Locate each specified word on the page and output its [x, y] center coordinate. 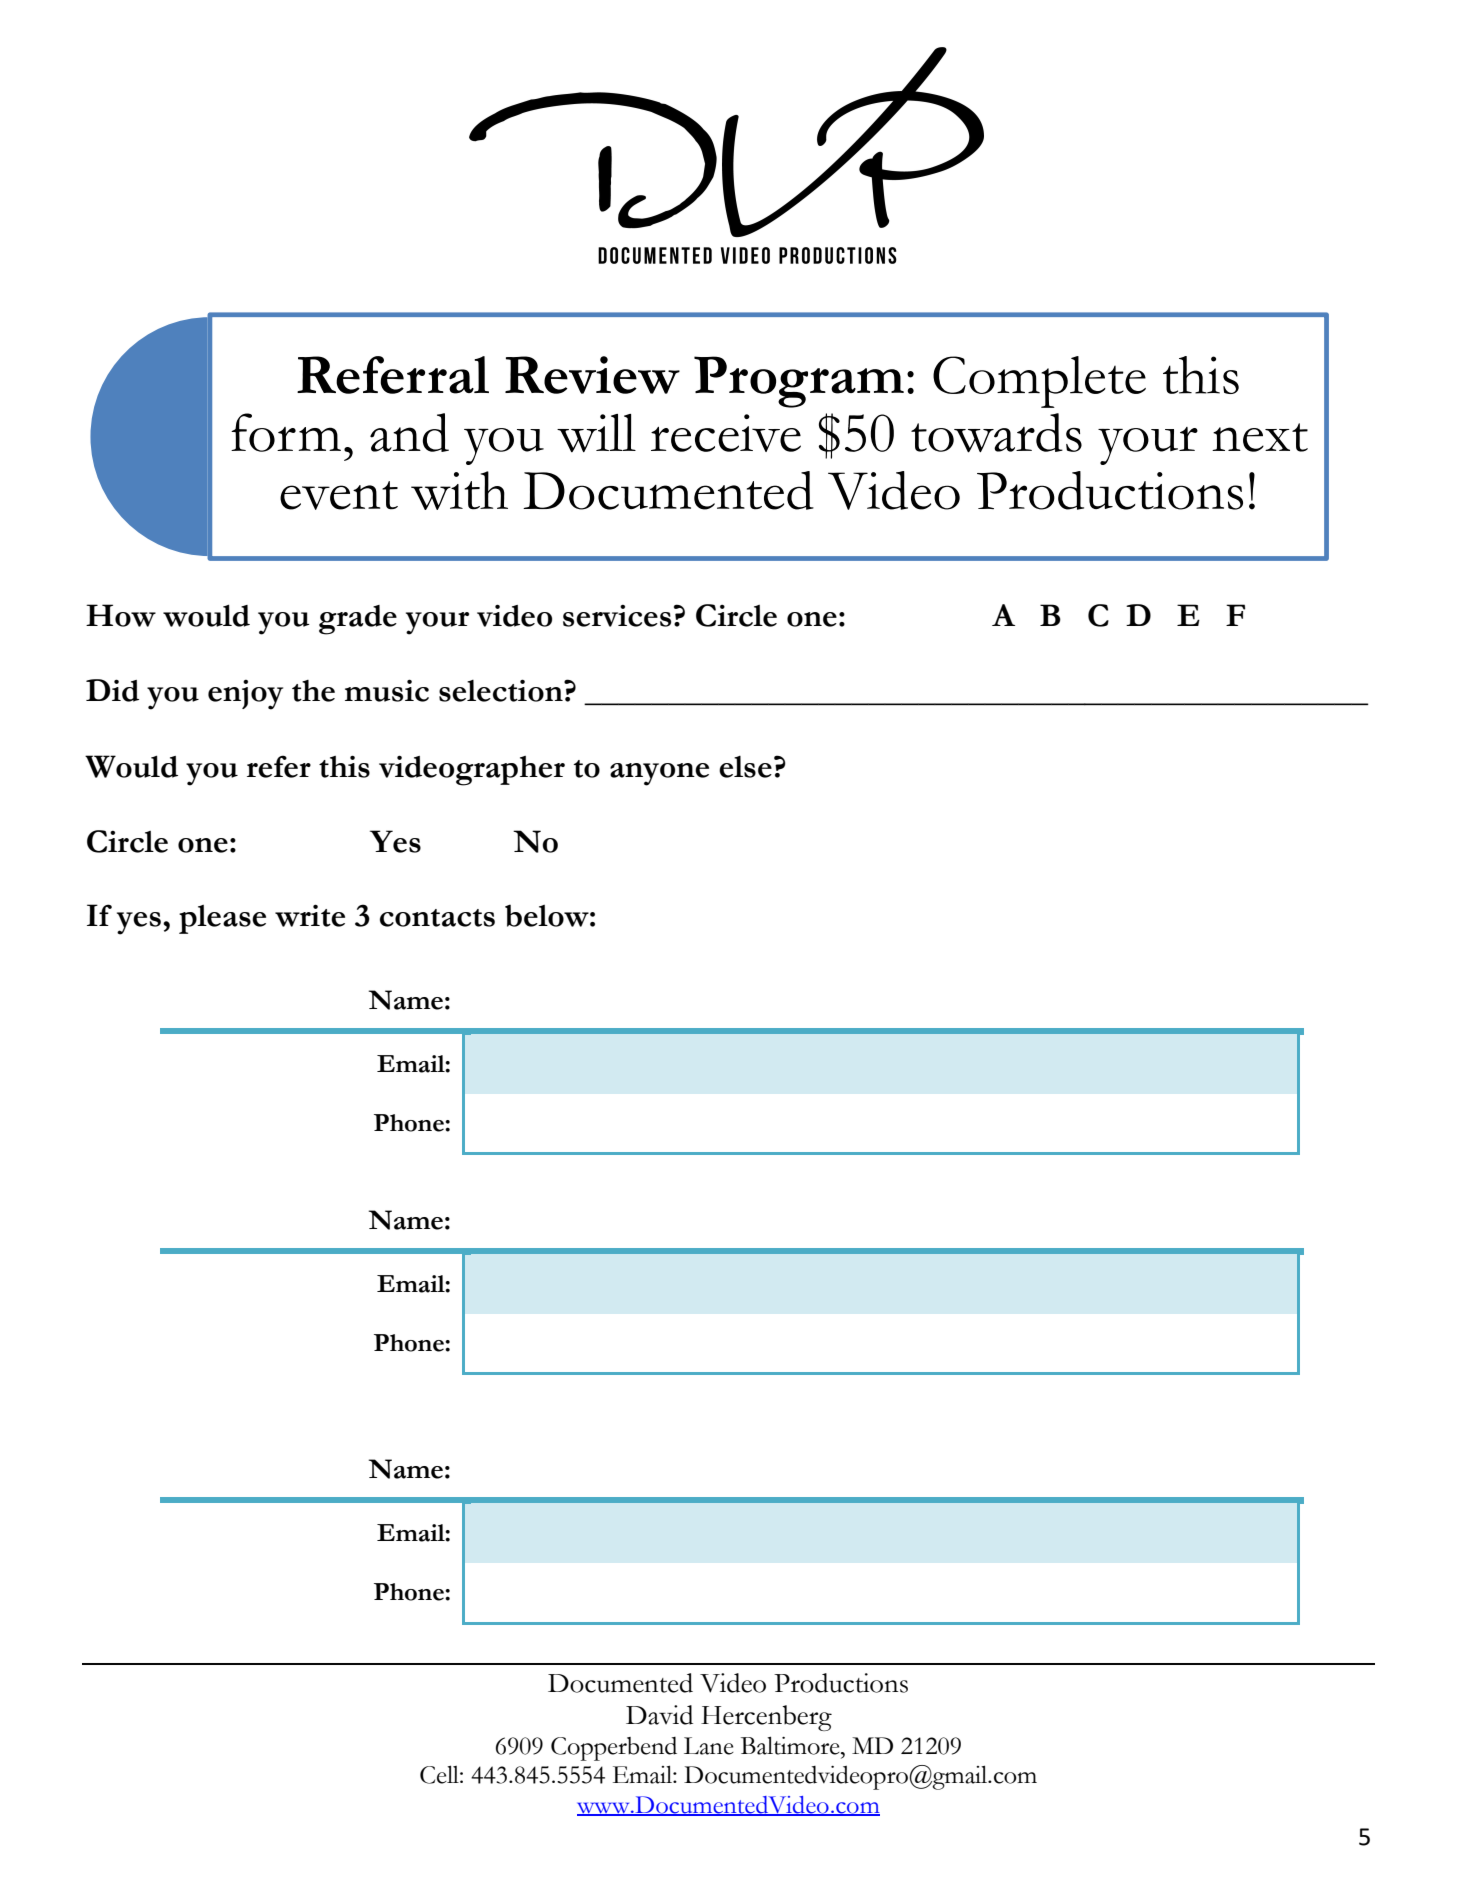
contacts [437, 918]
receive [726, 433]
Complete [1039, 382]
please [222, 919]
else [745, 767]
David [659, 1715]
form [286, 432]
